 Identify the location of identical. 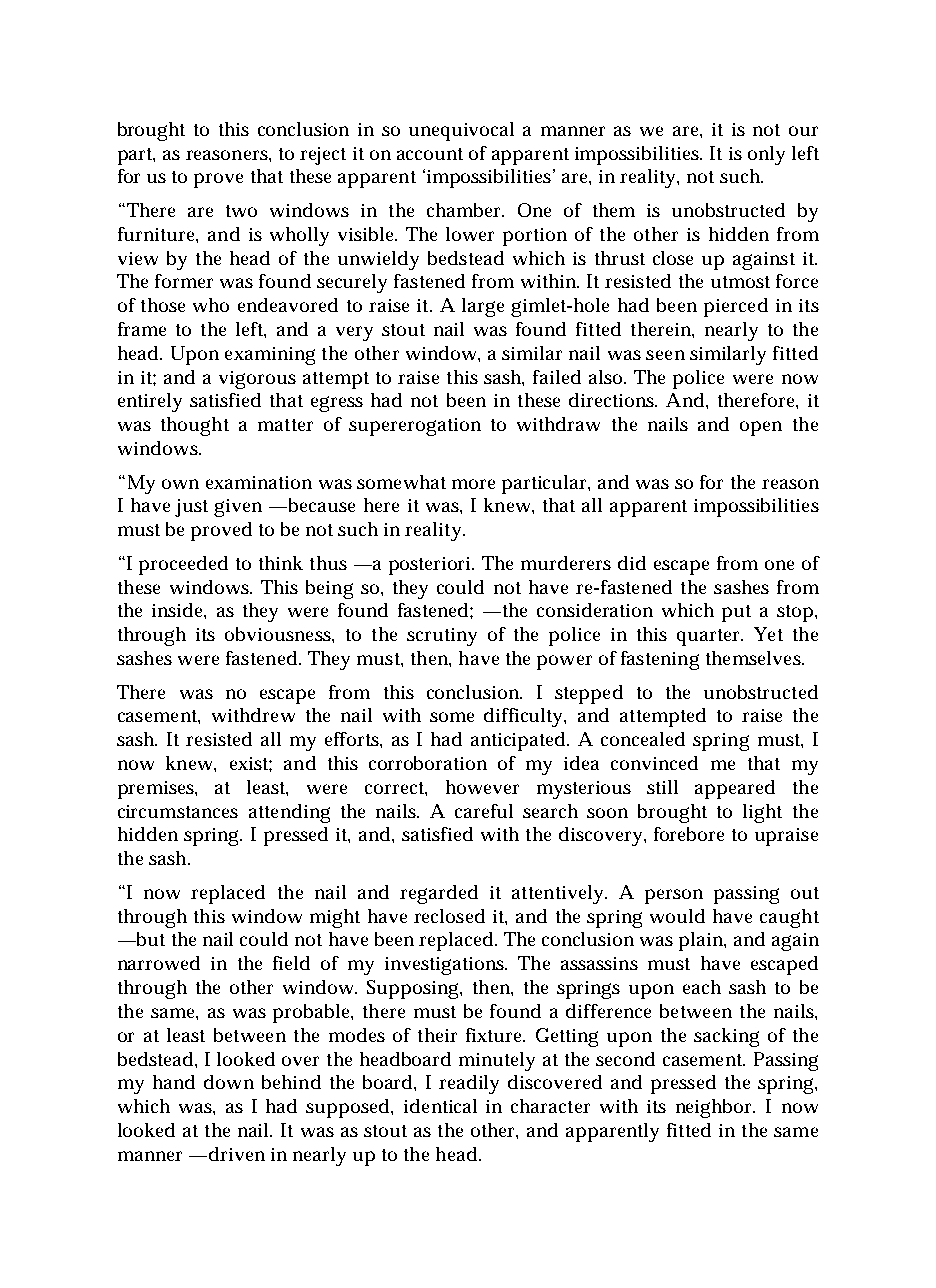
(440, 1106).
